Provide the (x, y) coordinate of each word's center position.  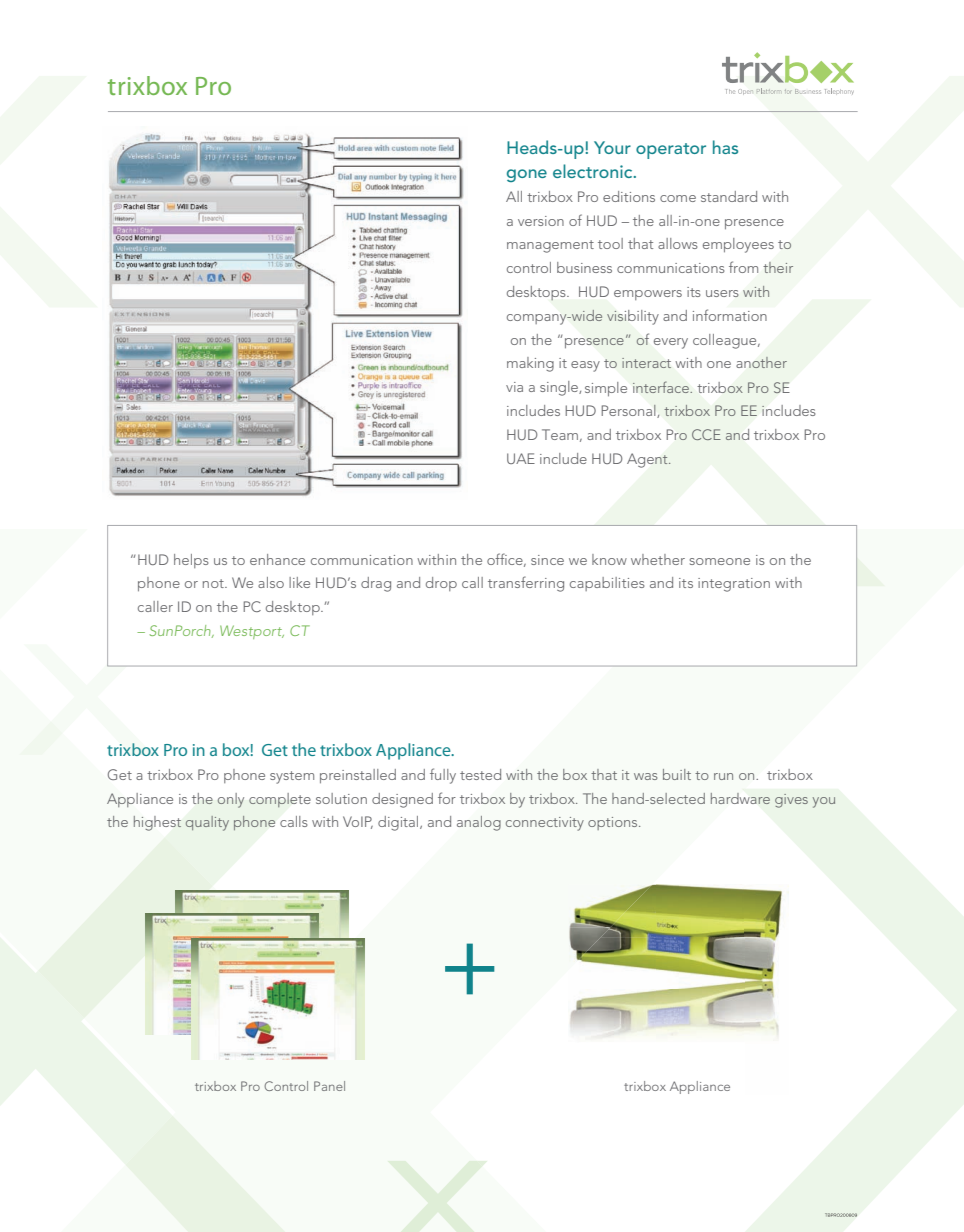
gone (527, 175)
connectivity (545, 824)
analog (479, 823)
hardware (740, 798)
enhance (277, 559)
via (514, 387)
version (541, 221)
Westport (252, 632)
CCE (706, 434)
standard (729, 196)
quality (207, 823)
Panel (329, 1086)
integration (734, 585)
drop (441, 584)
